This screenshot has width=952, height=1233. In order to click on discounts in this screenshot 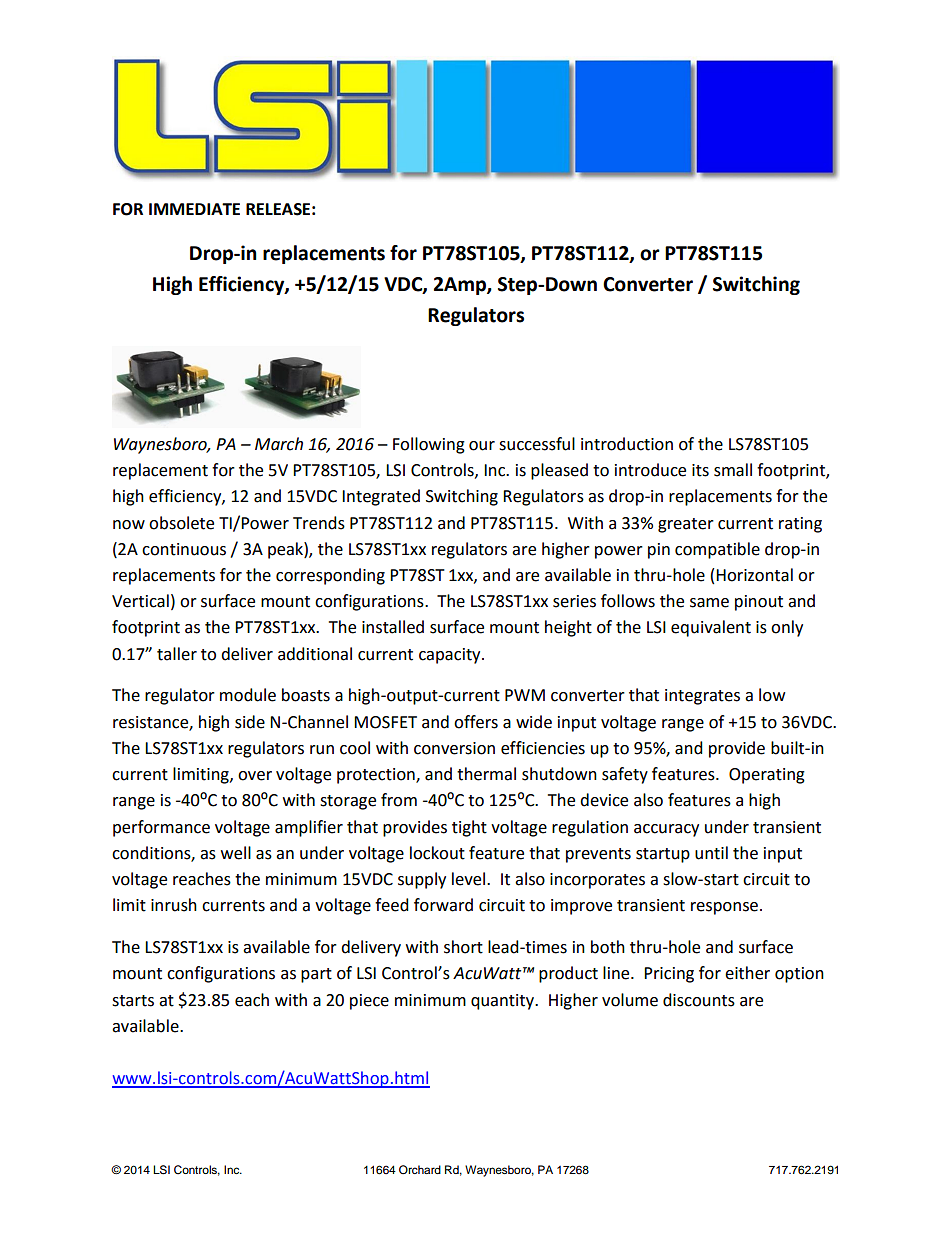, I will do `click(699, 1000)`.
